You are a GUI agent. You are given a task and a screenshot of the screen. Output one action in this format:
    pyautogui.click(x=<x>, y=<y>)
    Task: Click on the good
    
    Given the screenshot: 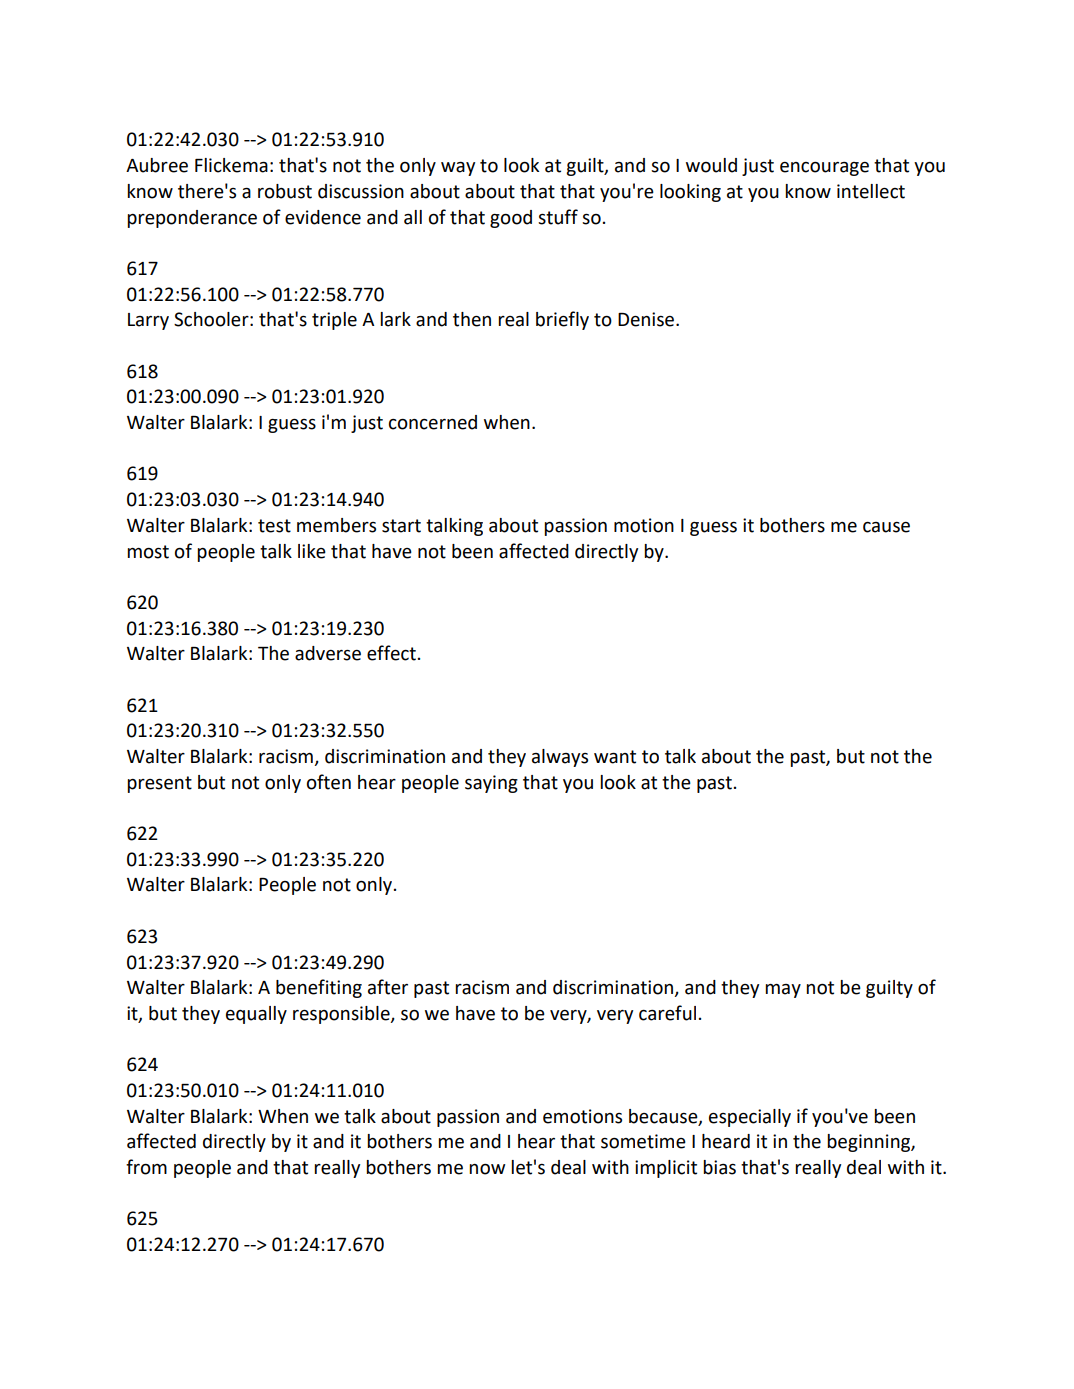 What is the action you would take?
    pyautogui.click(x=511, y=219)
